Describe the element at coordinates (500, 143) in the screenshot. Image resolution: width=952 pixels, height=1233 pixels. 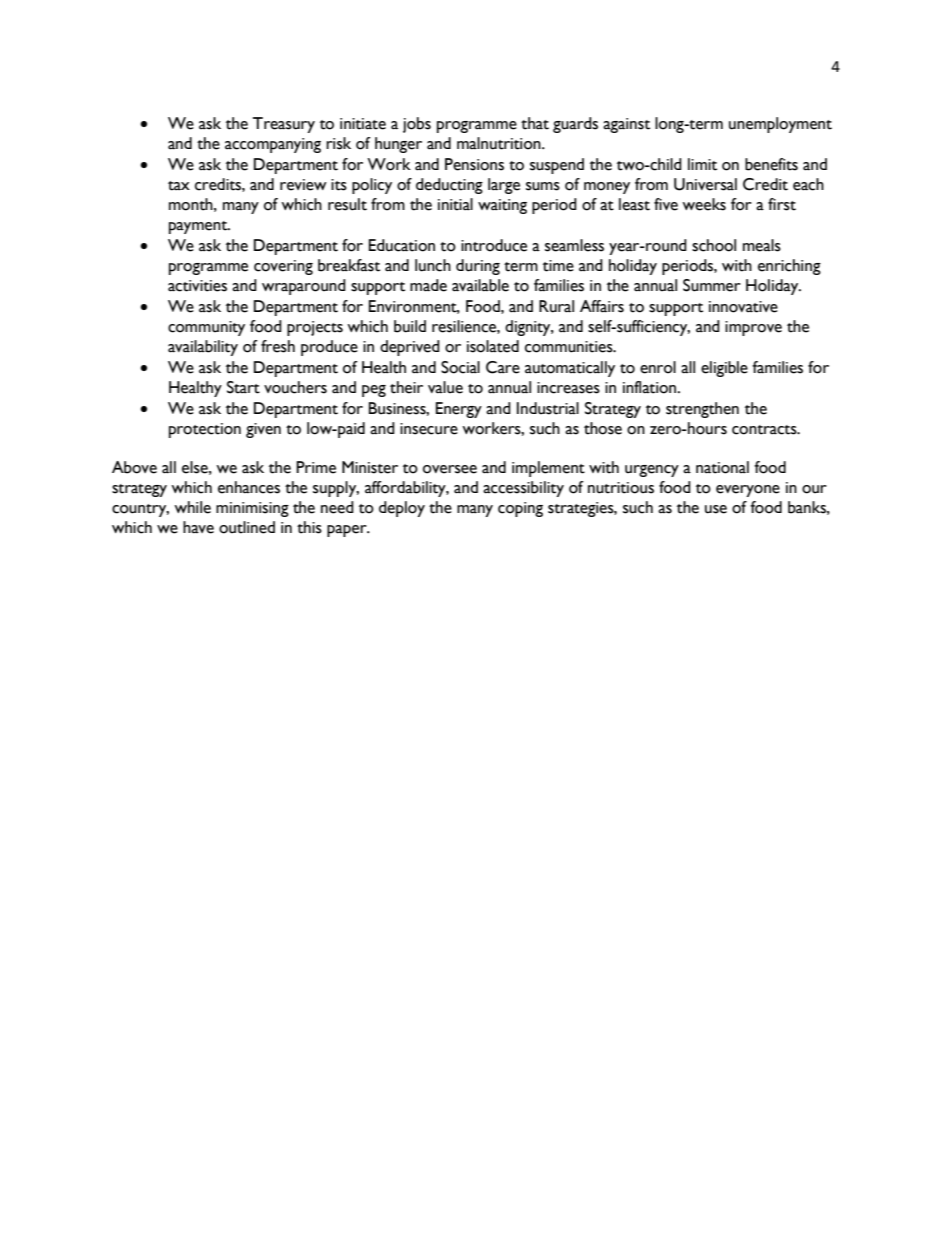
I see `malnutrition` at that location.
